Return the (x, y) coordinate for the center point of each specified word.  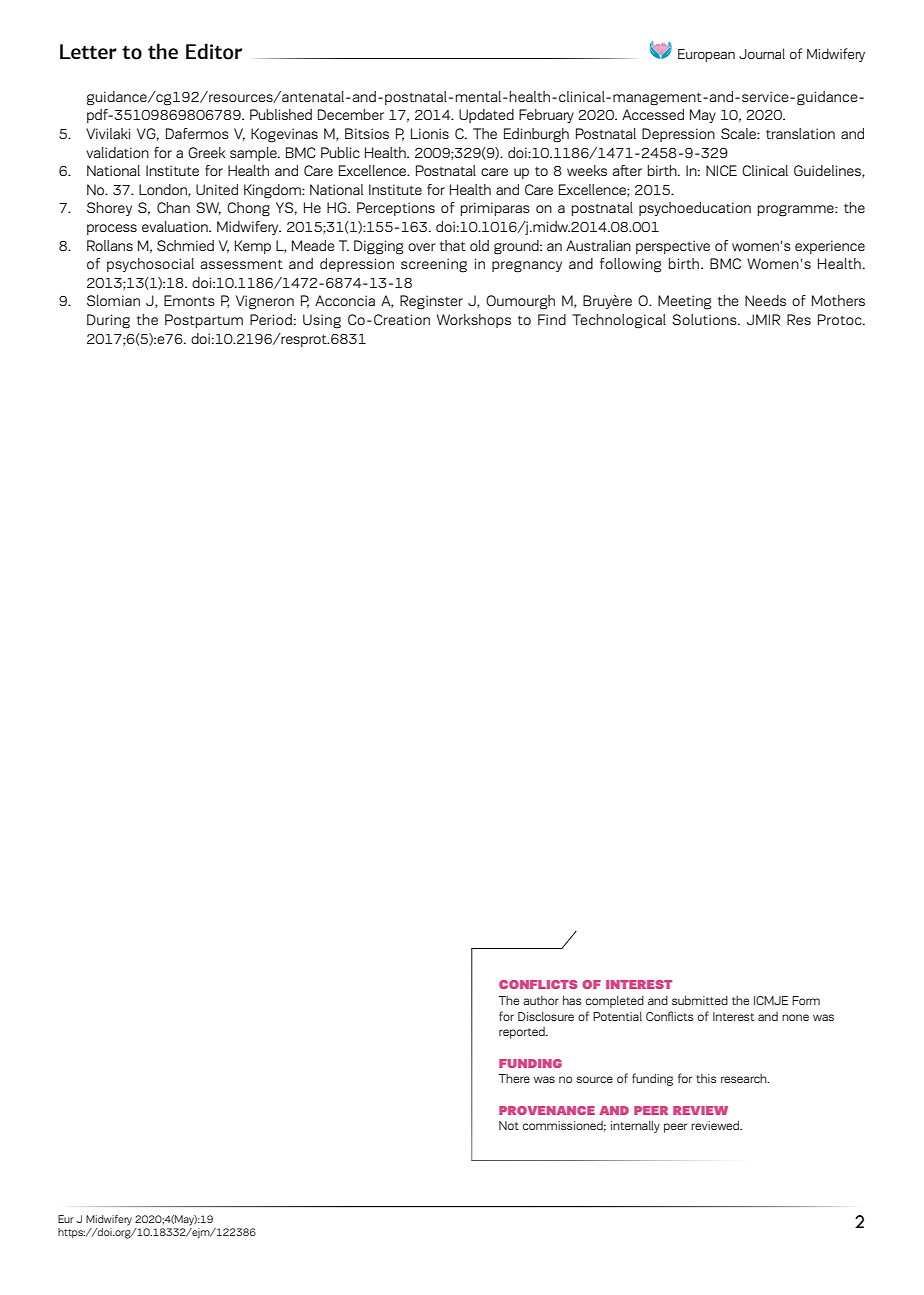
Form (806, 1000)
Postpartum (204, 321)
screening (434, 265)
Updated (486, 116)
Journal (762, 53)
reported (523, 1033)
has (572, 1000)
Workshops (474, 321)
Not (509, 1125)
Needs (765, 300)
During (108, 321)
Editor (214, 51)
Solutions (705, 319)
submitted (700, 1000)
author (541, 1000)
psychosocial (150, 265)
